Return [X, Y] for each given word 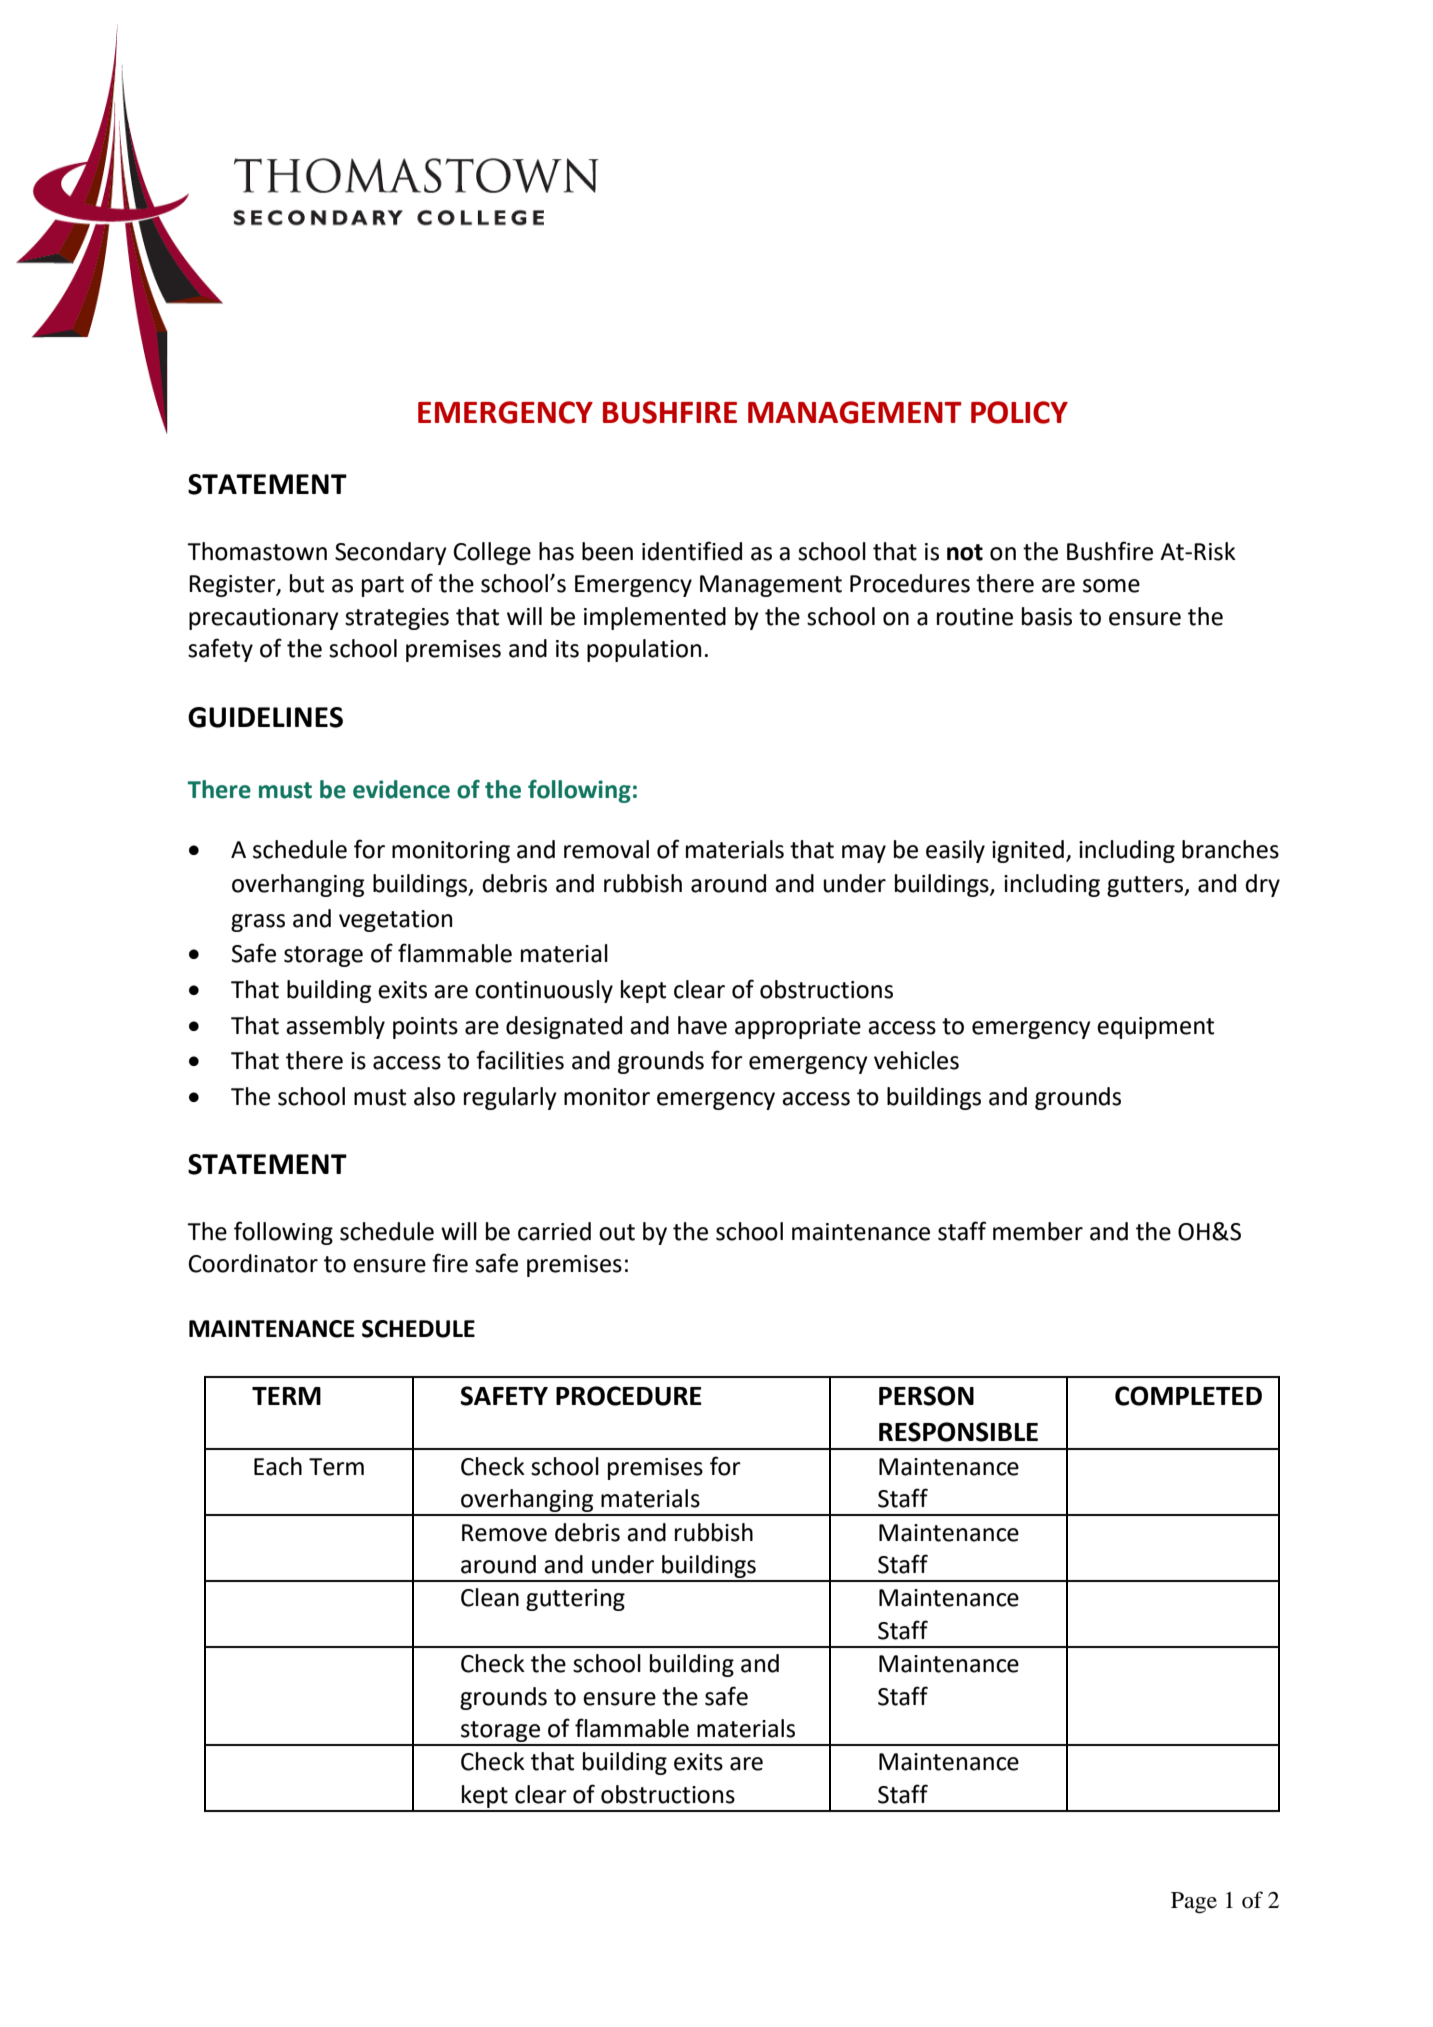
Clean [490, 1597]
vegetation [395, 921]
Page [1194, 1903]
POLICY [1019, 412]
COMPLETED [1188, 1396]
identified [692, 551]
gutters [1146, 886]
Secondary [391, 553]
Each [278, 1466]
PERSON [926, 1396]
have [702, 1025]
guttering [575, 1600]
